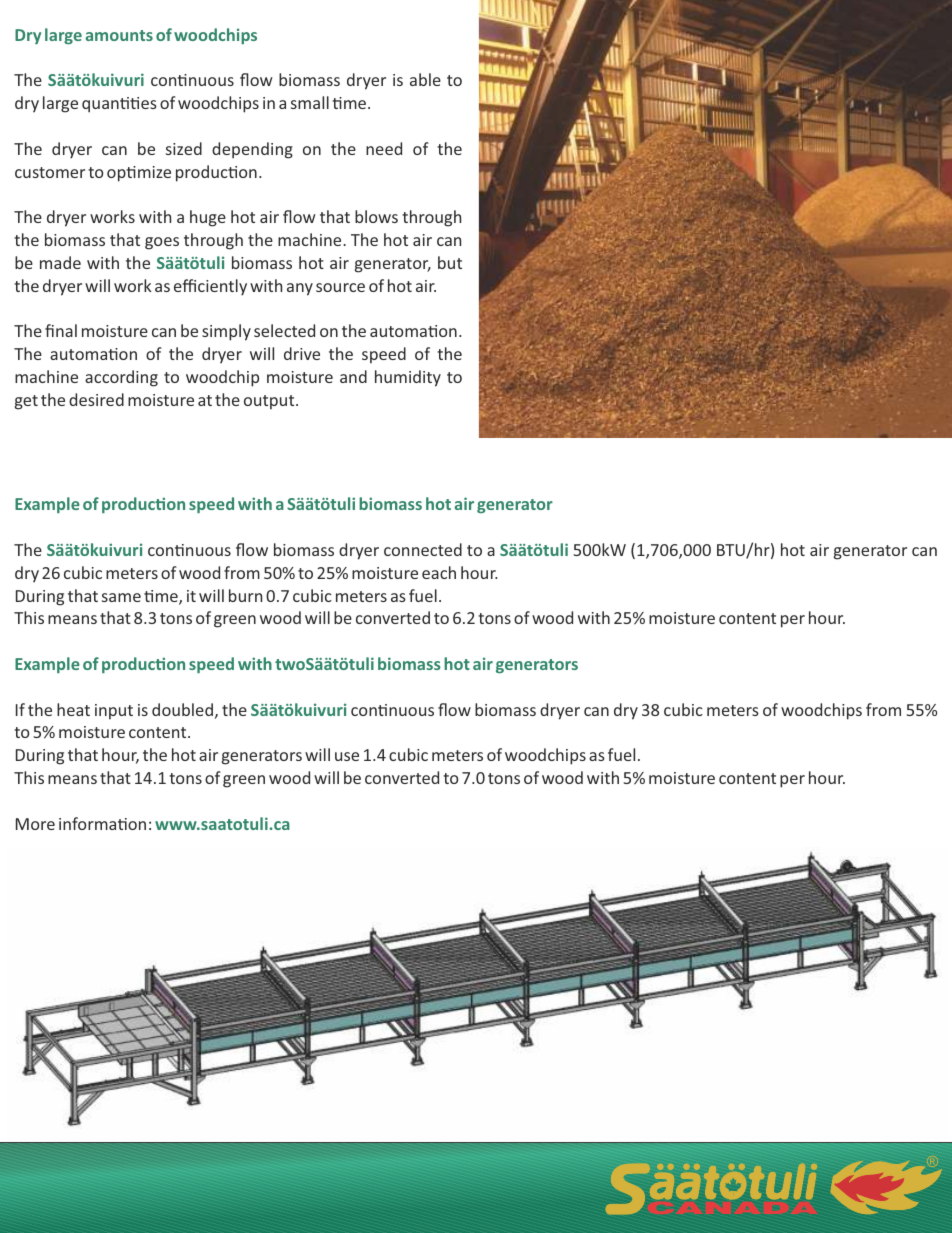 Image resolution: width=952 pixels, height=1233 pixels. Describe the element at coordinates (425, 79) in the document. I see `able` at that location.
